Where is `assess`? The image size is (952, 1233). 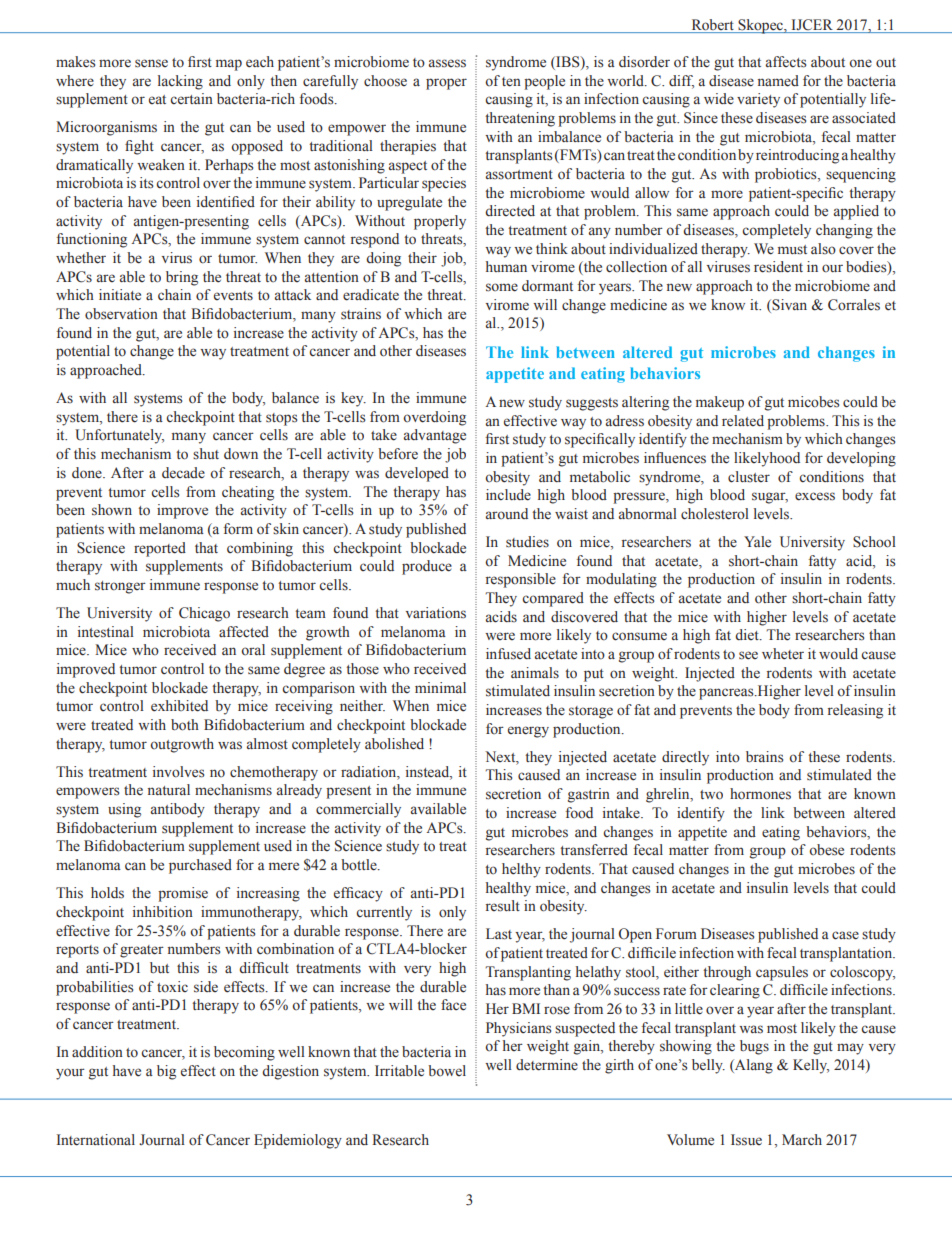
assess is located at coordinates (447, 63).
